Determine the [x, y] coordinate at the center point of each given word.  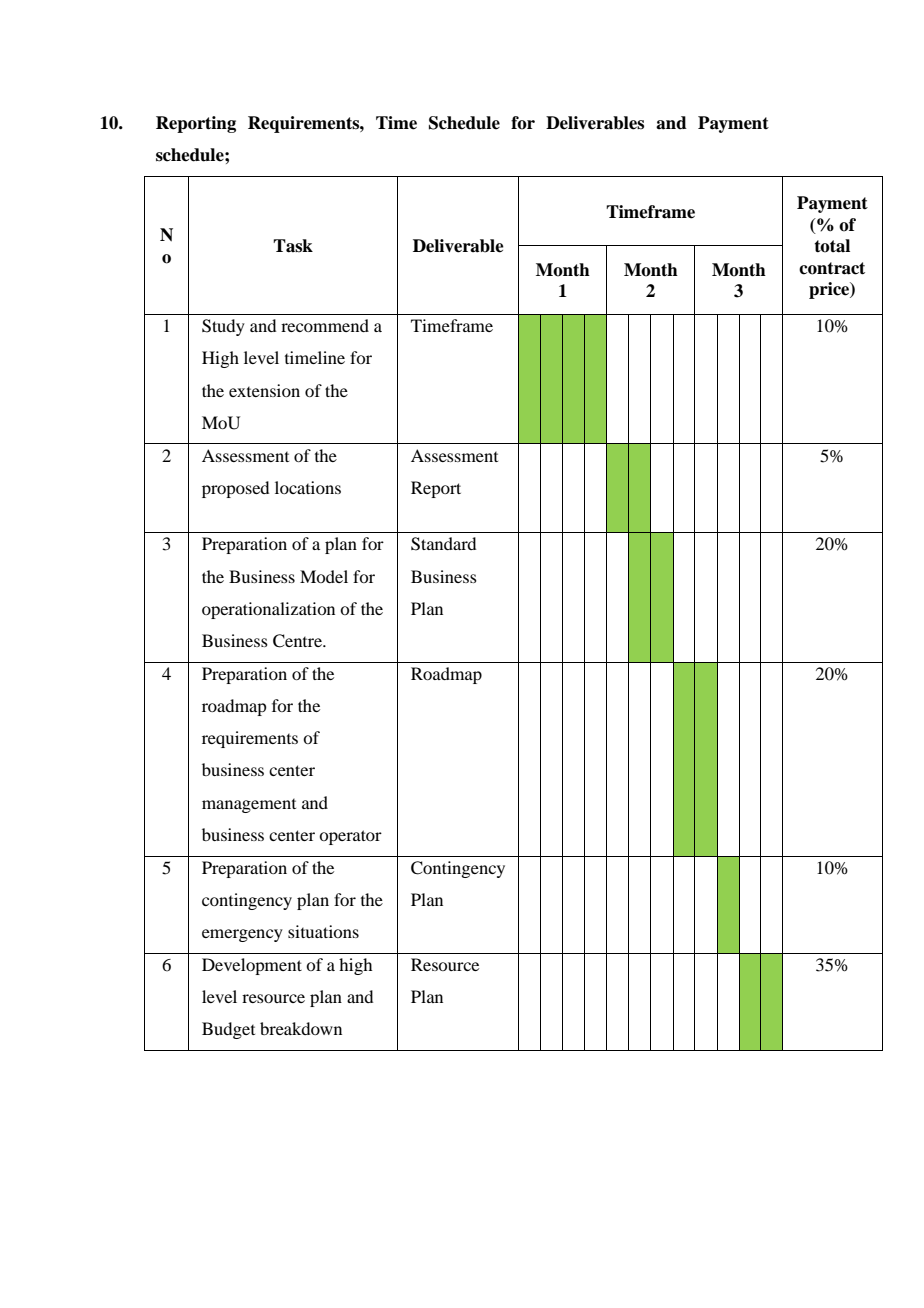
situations [323, 931]
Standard [443, 544]
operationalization [268, 610]
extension [264, 390]
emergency [242, 935]
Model [324, 576]
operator [350, 837]
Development [252, 966]
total [832, 246]
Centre [298, 641]
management [249, 806]
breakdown [301, 1028]
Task [293, 246]
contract [832, 268]
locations [308, 487]
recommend [325, 325]
